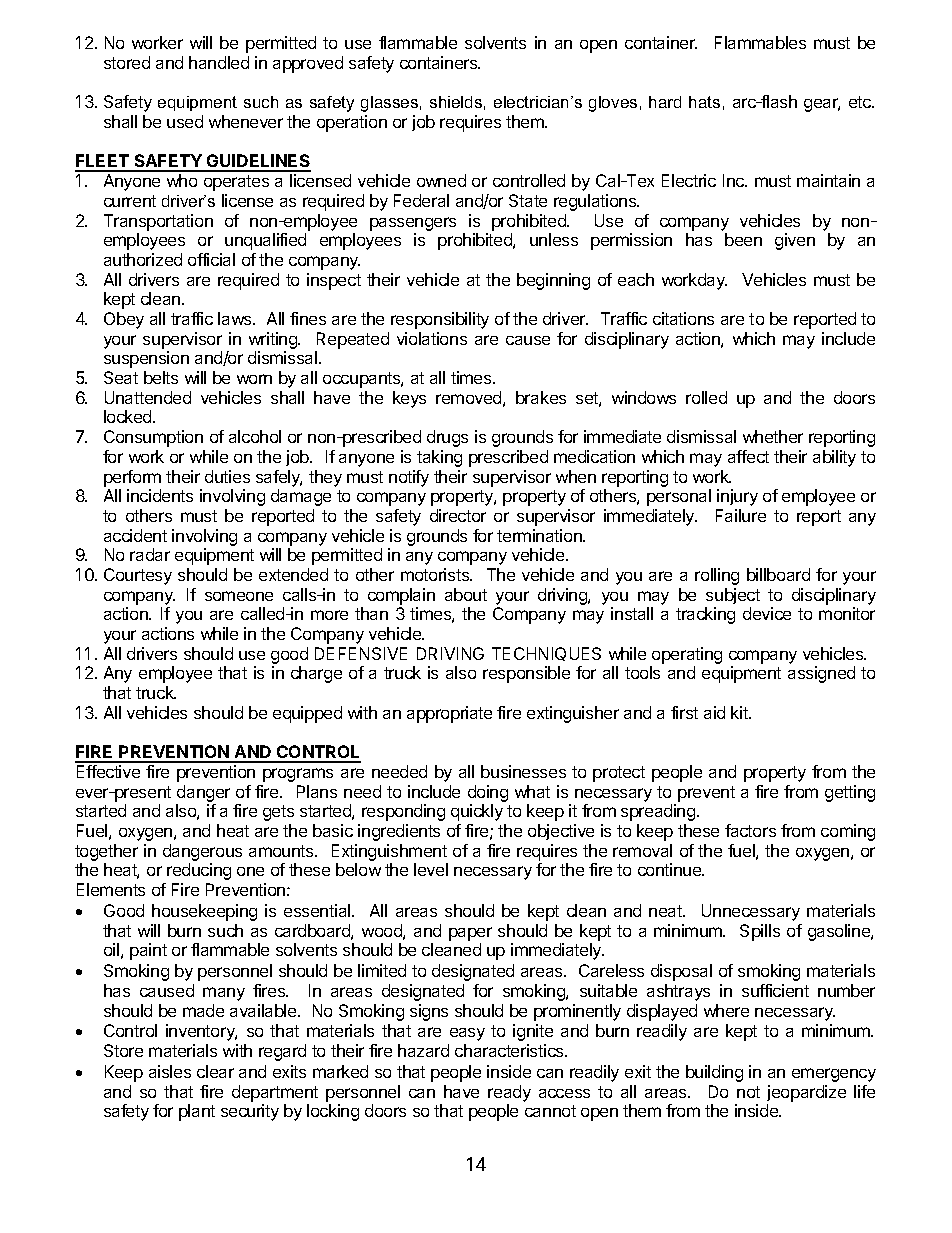 The width and height of the document is (952, 1233). Describe the element at coordinates (466, 594) in the document. I see `about` at that location.
